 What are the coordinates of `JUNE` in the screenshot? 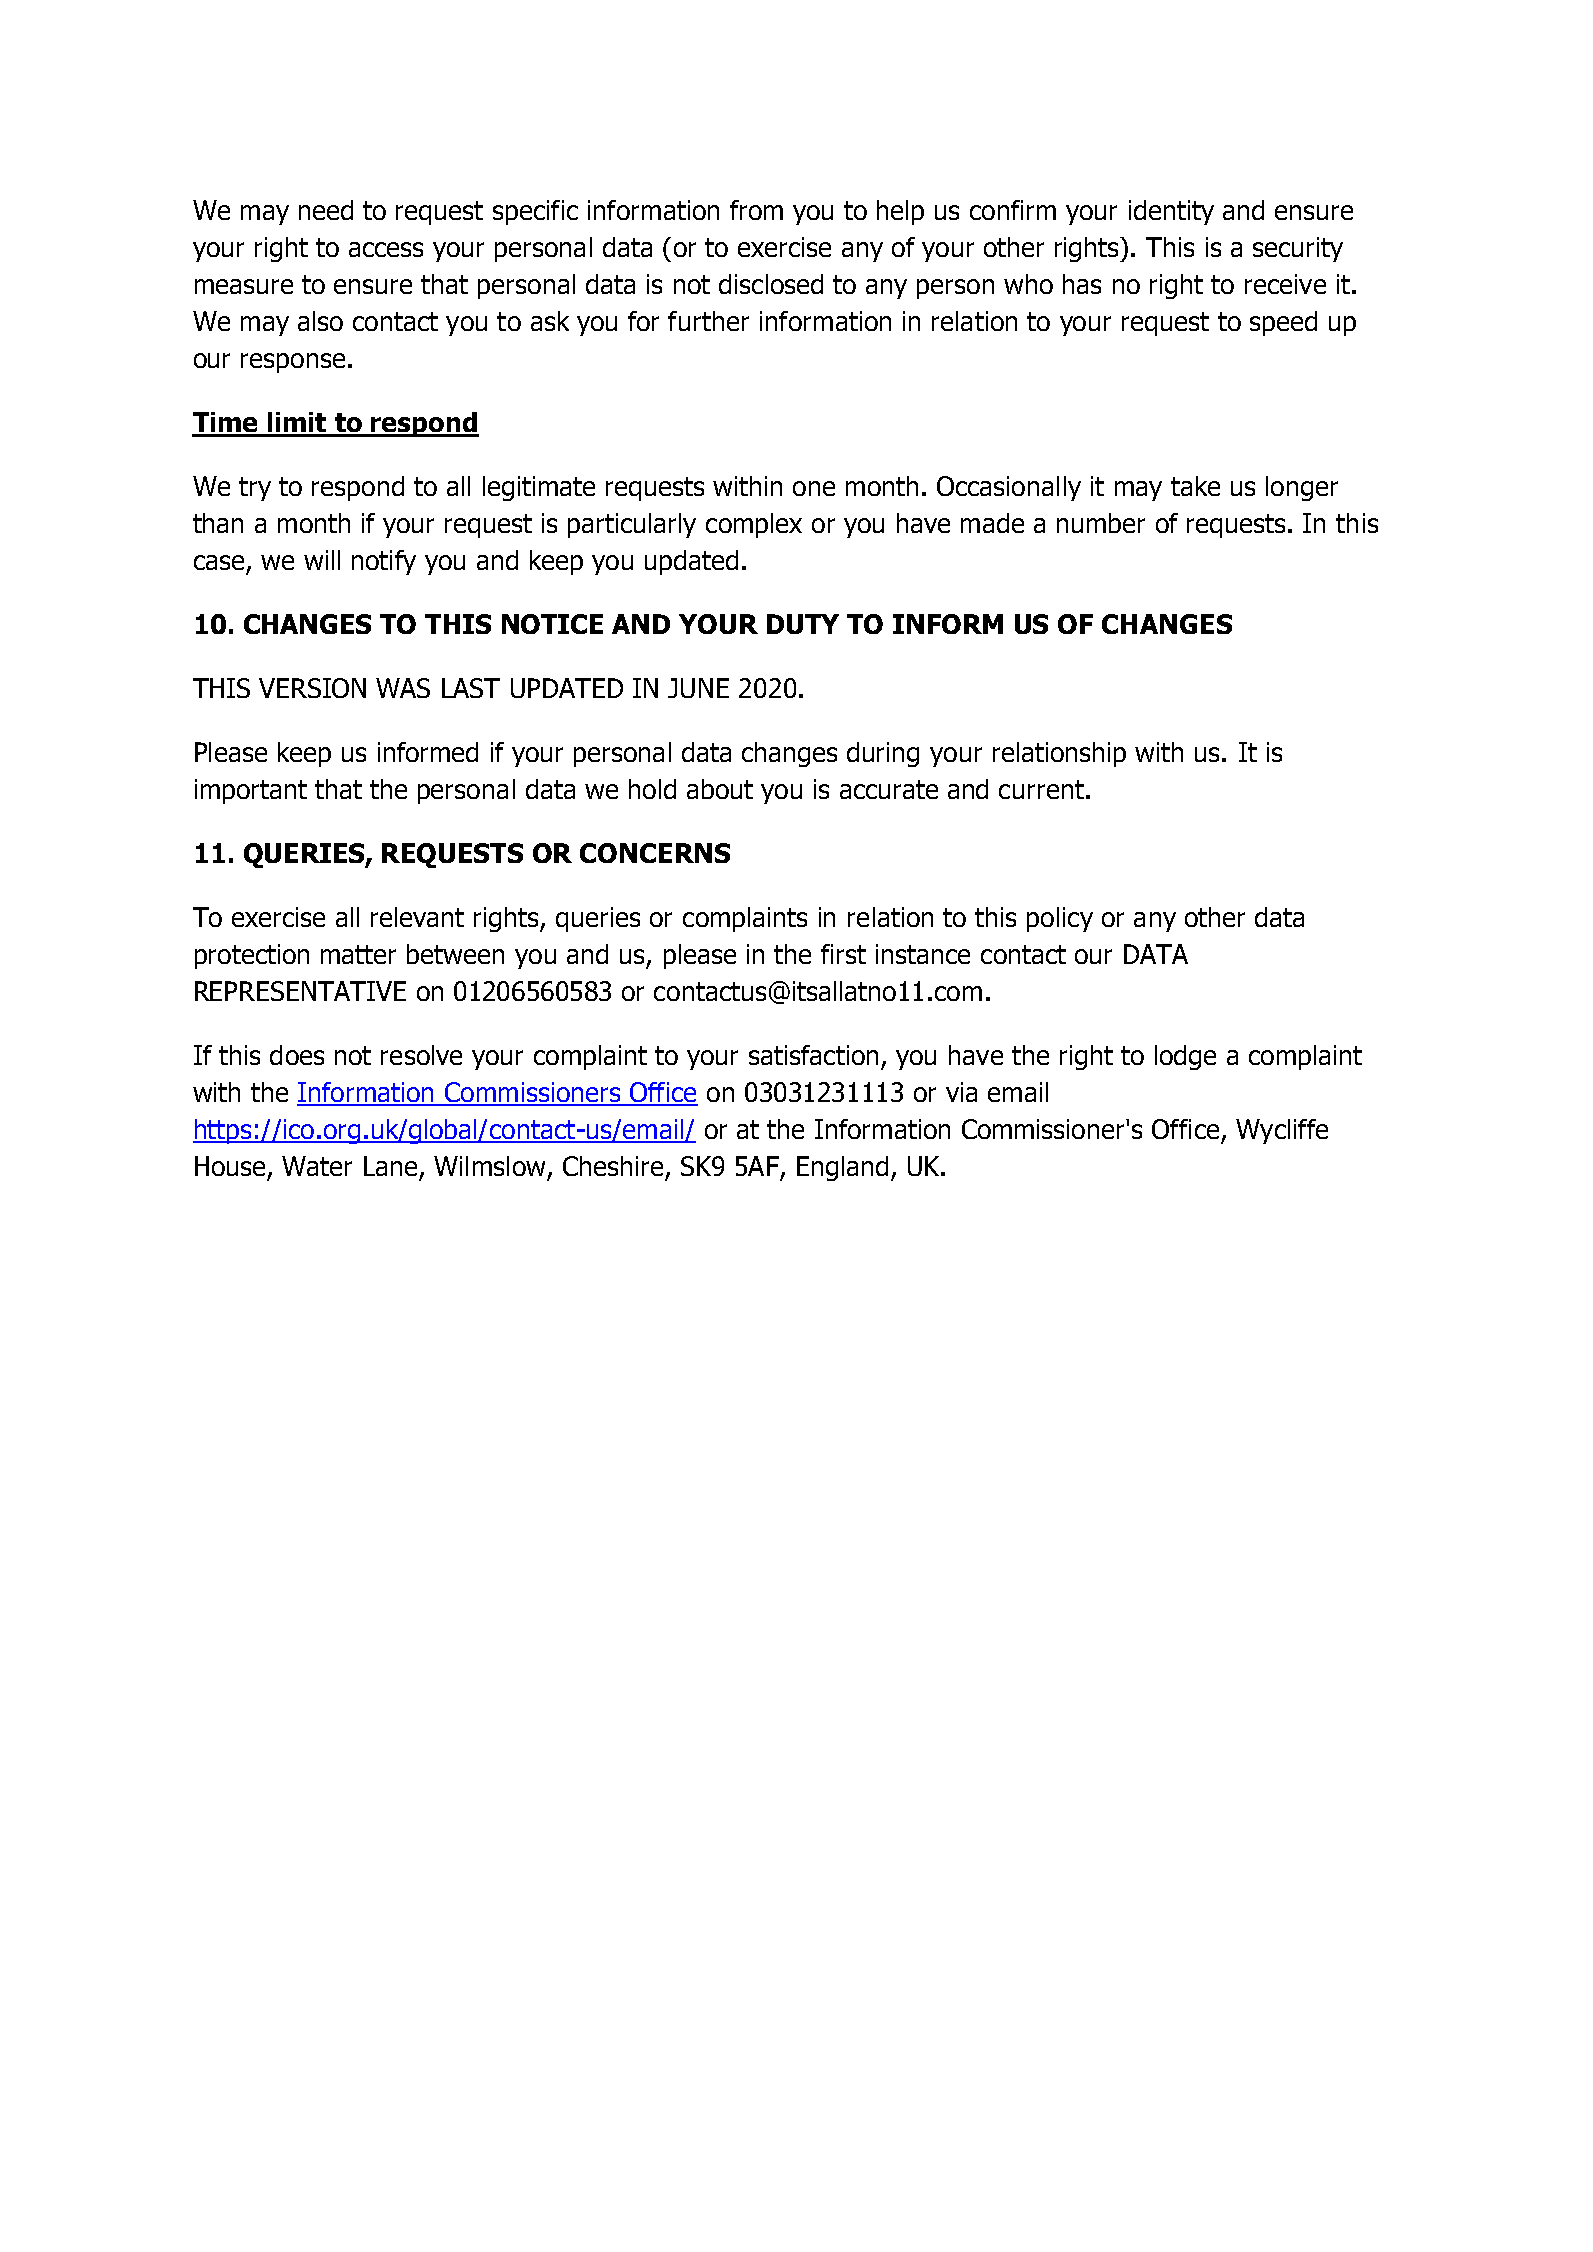 It's located at (698, 688).
